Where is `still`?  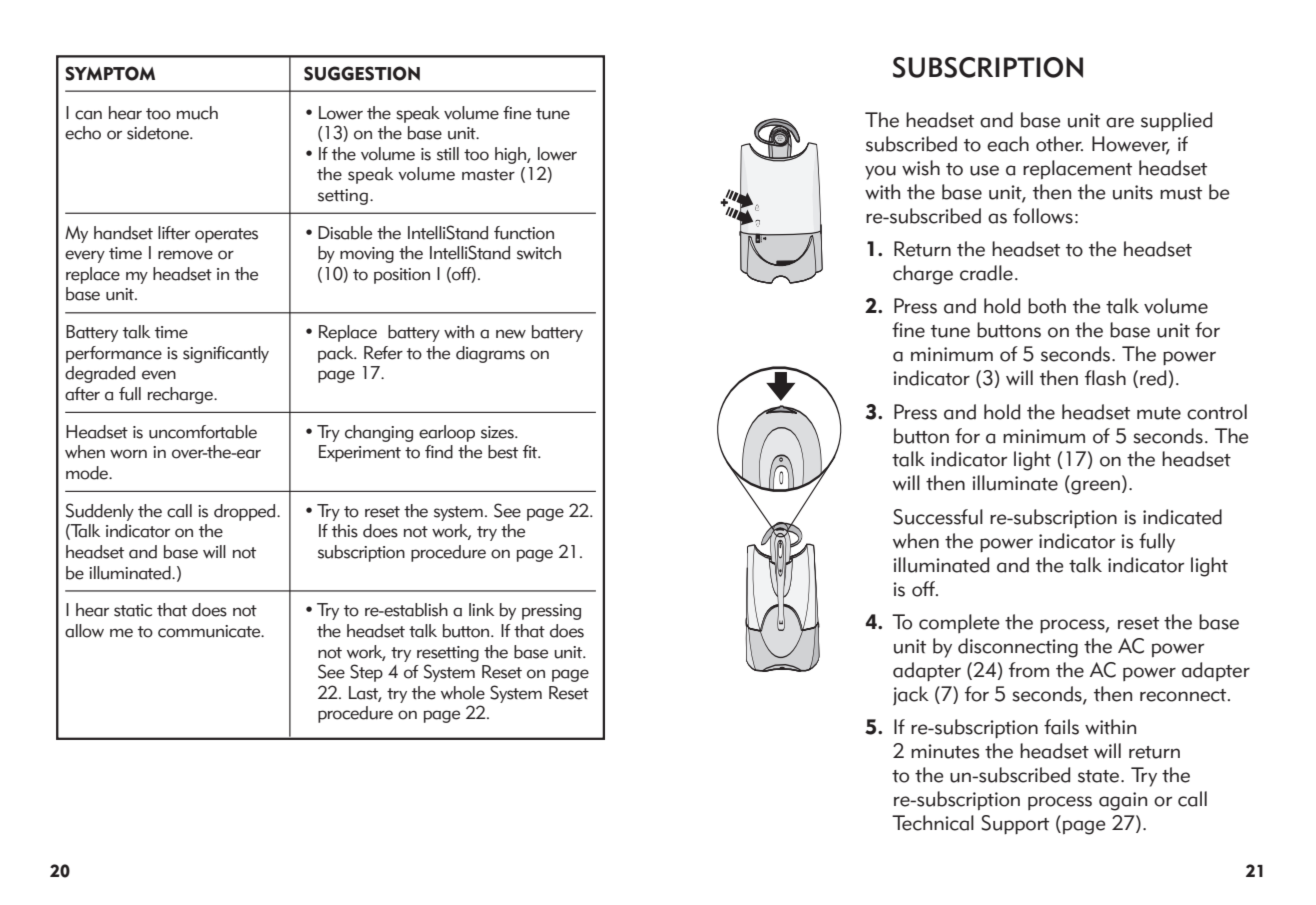
still is located at coordinates (448, 154).
